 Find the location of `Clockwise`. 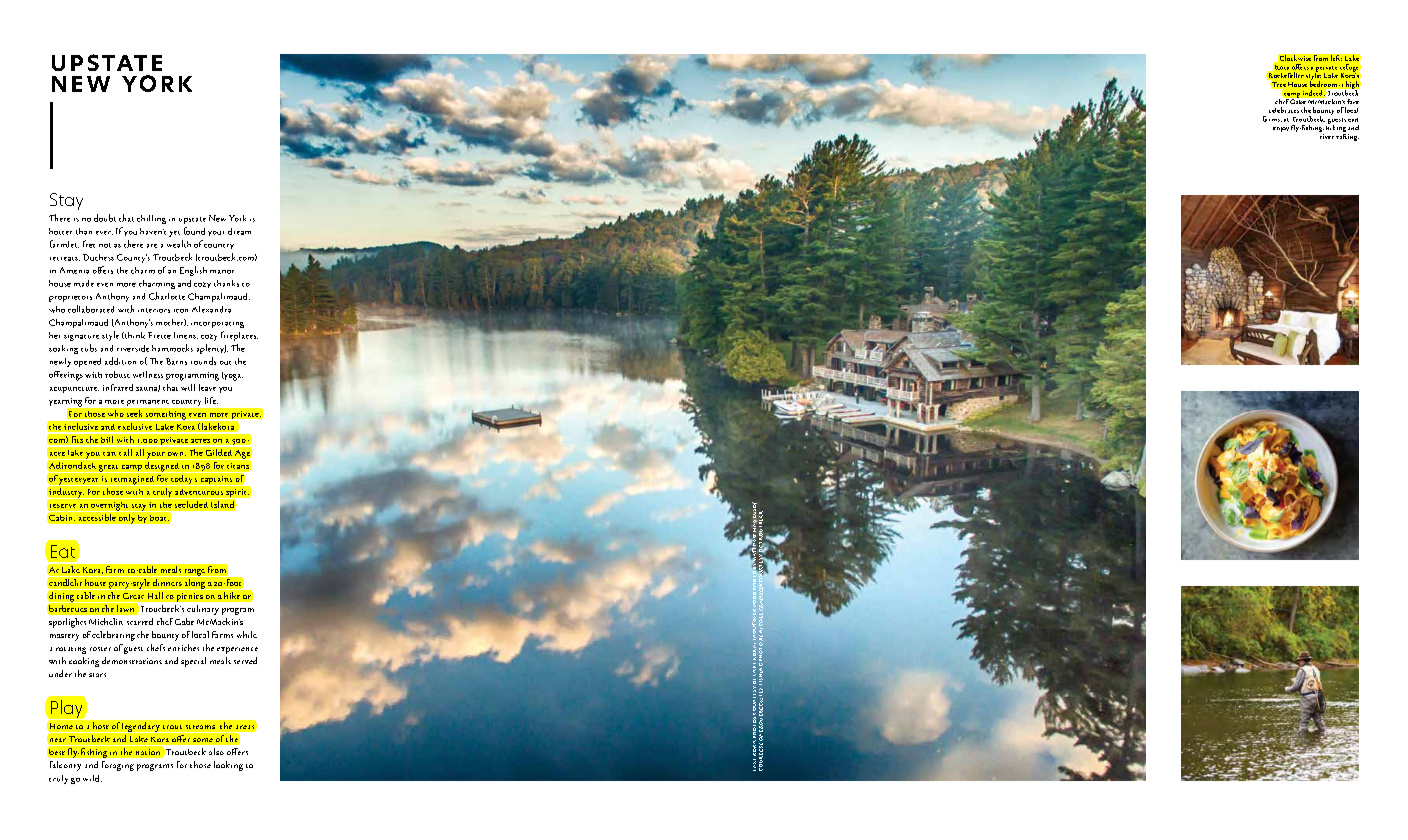

Clockwise is located at coordinates (1295, 58).
